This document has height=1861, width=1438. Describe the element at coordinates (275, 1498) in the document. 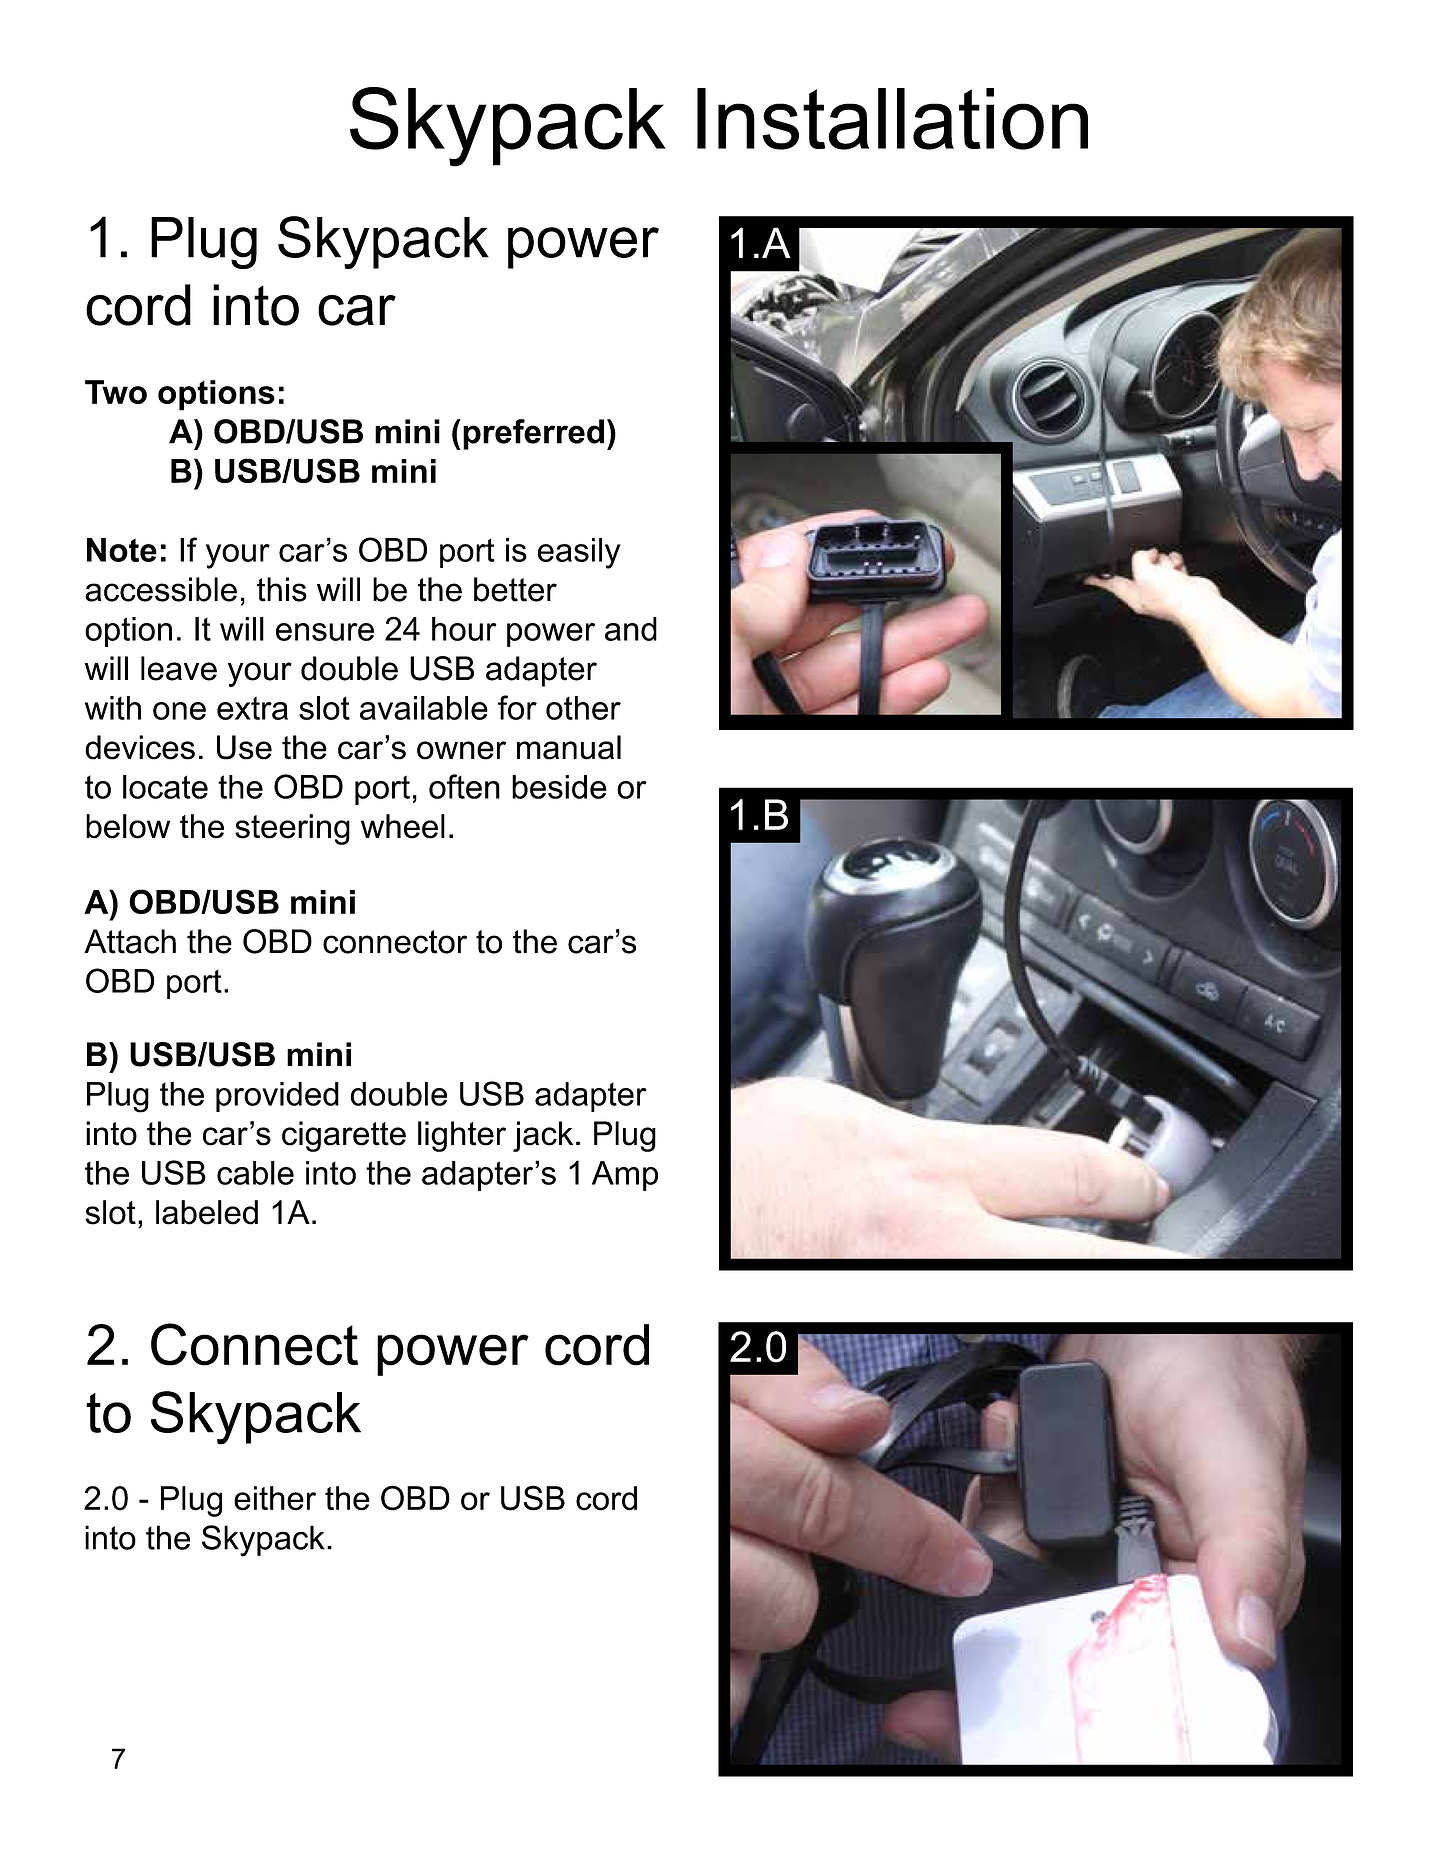

I see `either` at that location.
